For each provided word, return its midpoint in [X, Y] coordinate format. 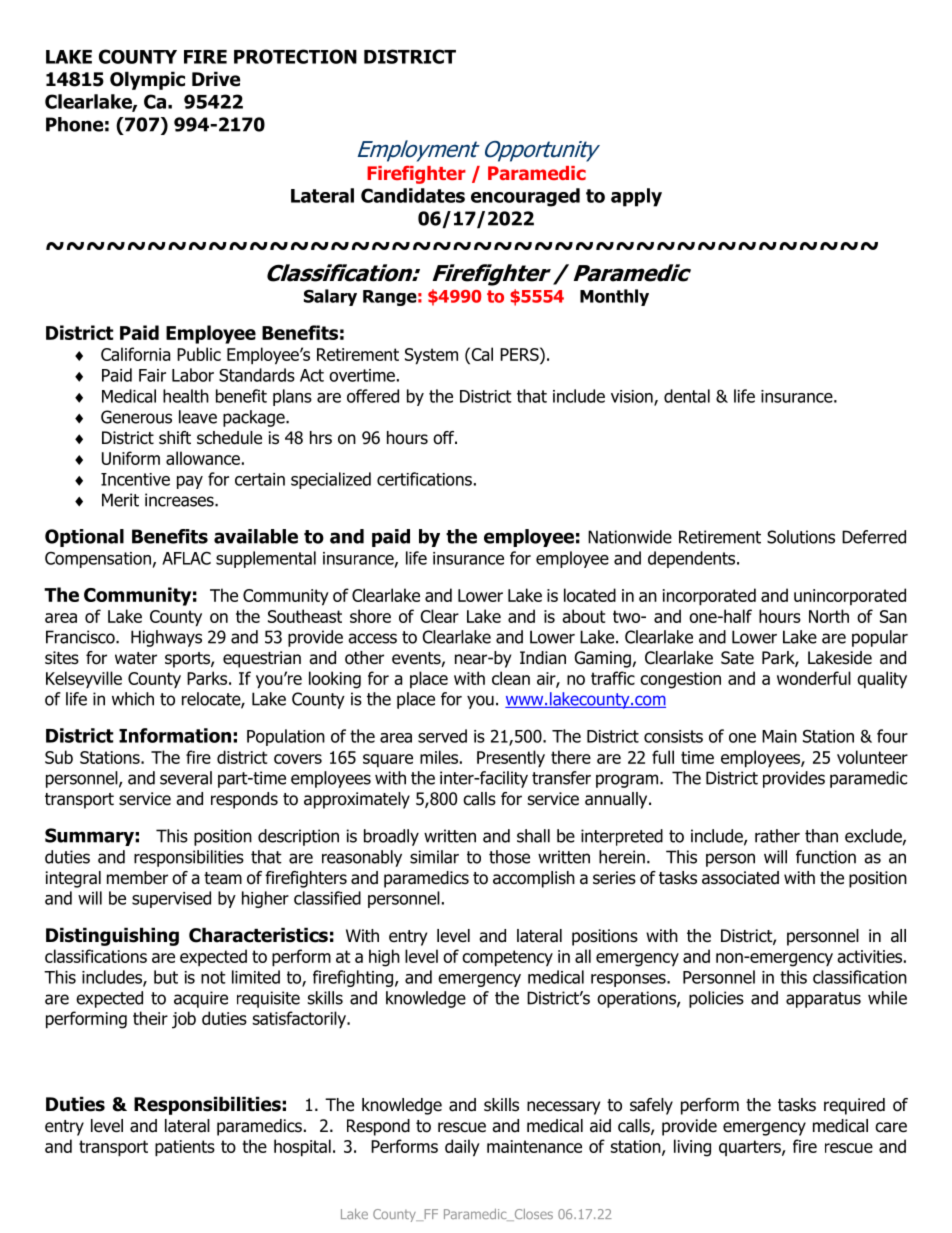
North [829, 616]
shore [370, 616]
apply [636, 197]
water [136, 658]
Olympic [147, 80]
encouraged [525, 197]
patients [185, 1148]
